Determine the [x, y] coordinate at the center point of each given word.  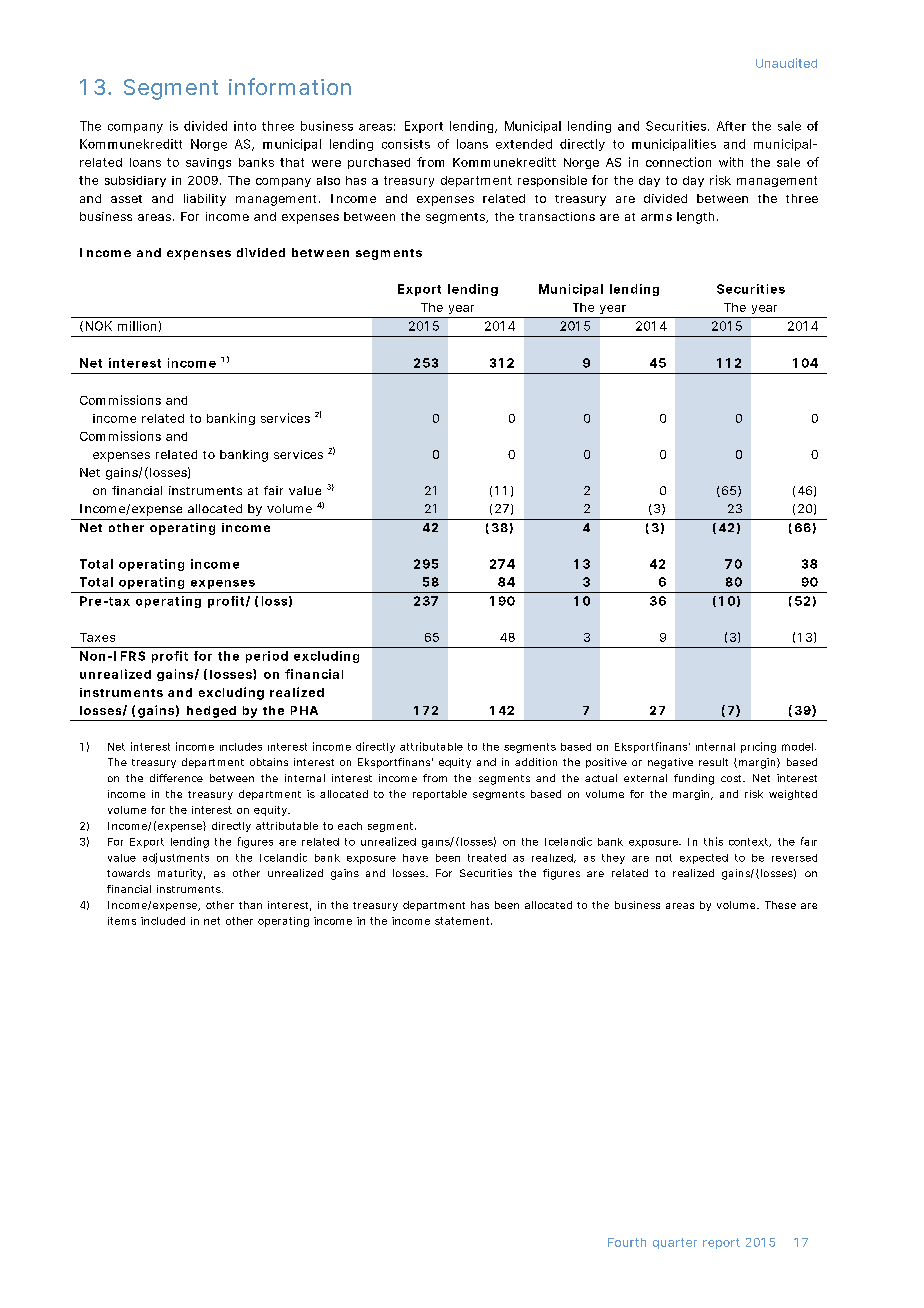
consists [406, 144]
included [163, 921]
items [122, 921]
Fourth [627, 1242]
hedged [211, 712]
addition [536, 762]
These [780, 905]
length [695, 218]
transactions [557, 216]
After [731, 126]
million [137, 326]
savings [208, 163]
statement [463, 921]
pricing [758, 747]
